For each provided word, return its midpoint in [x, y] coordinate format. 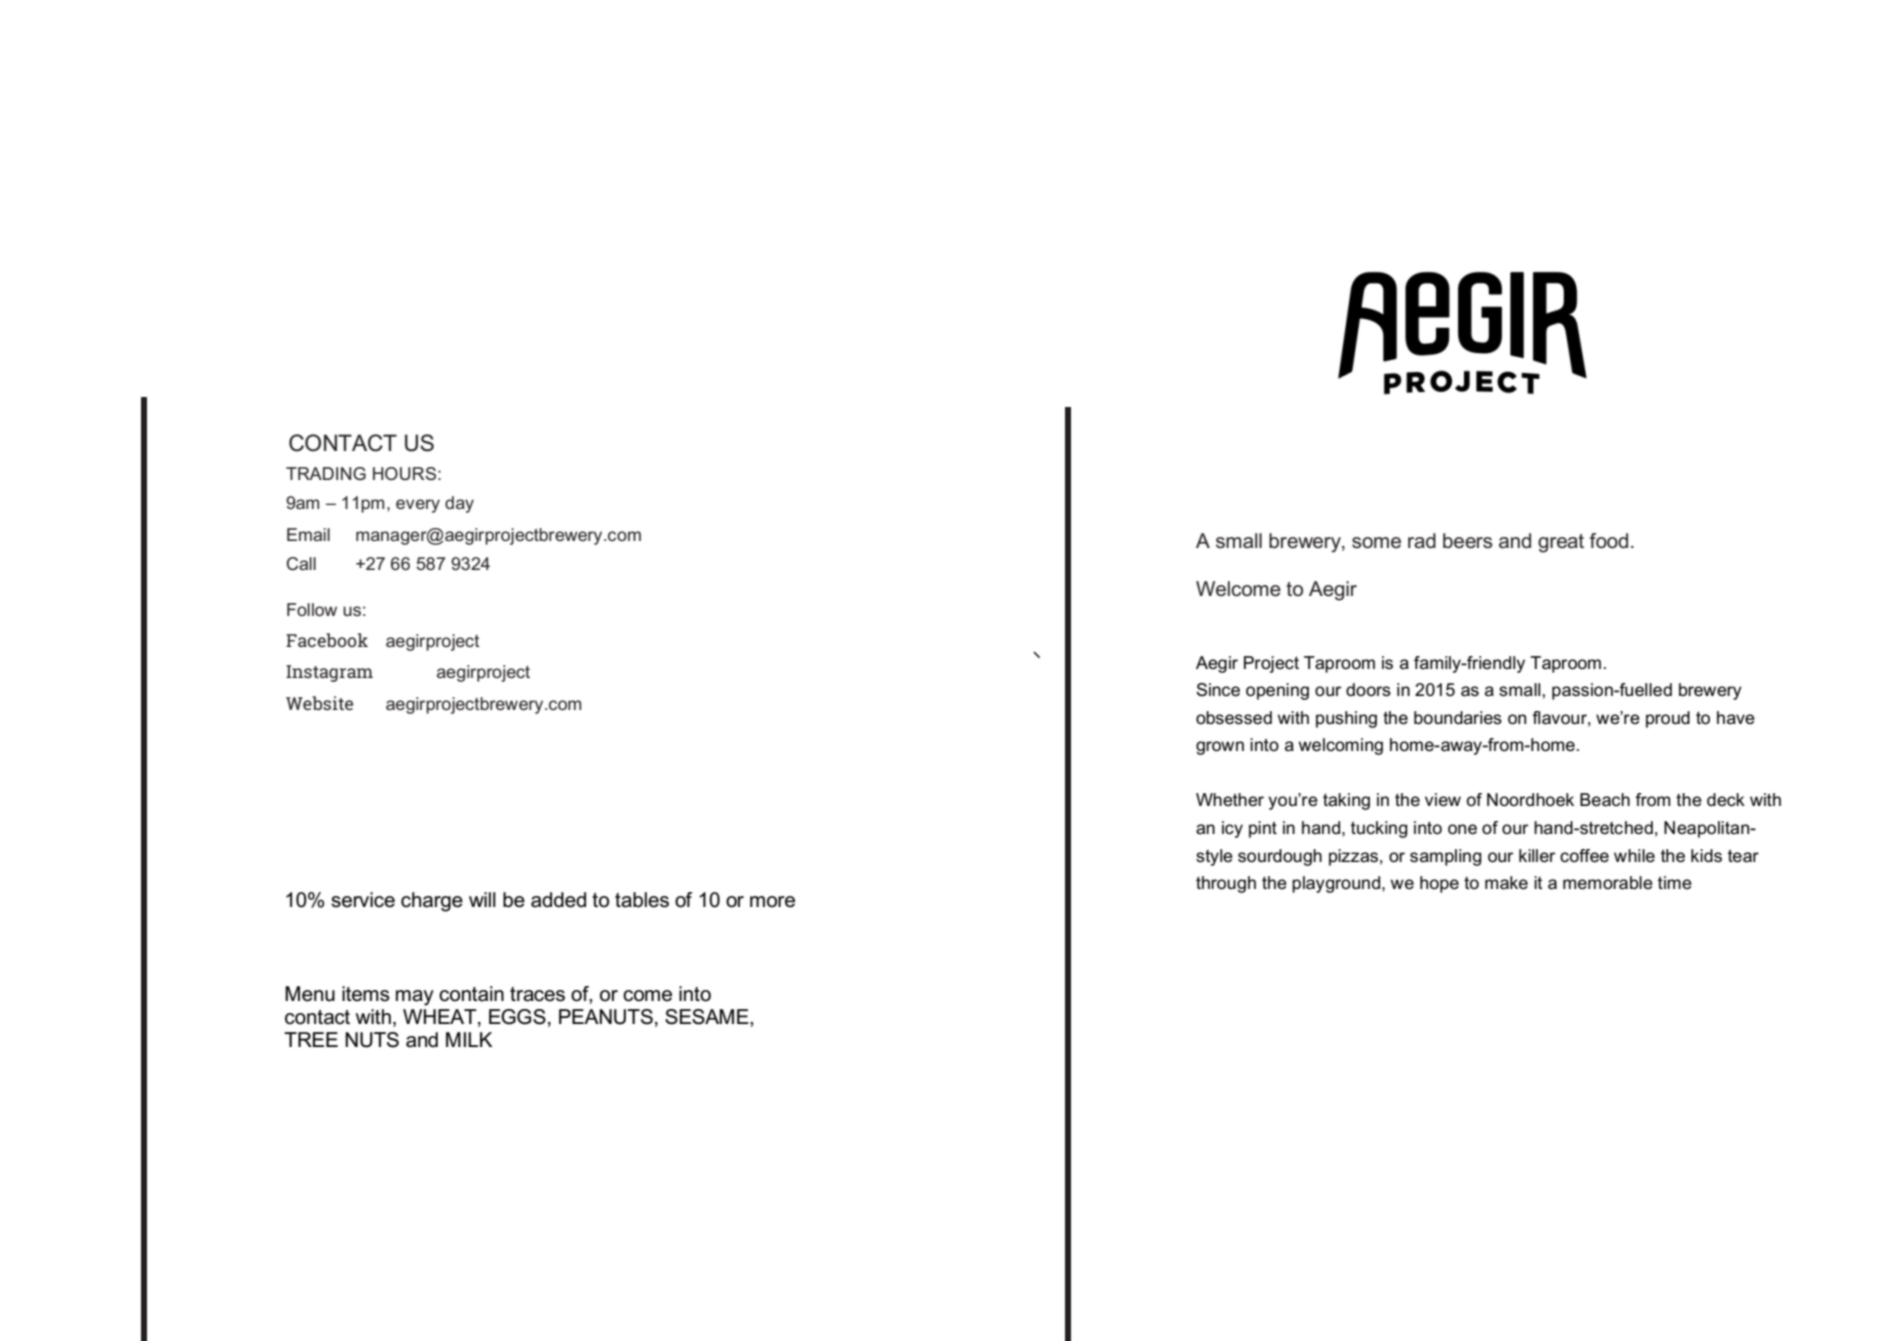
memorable [1608, 883]
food [1609, 541]
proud [1668, 719]
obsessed [1234, 718]
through [1226, 884]
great [1561, 543]
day [459, 504]
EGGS [517, 1017]
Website [319, 703]
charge [432, 902]
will [482, 899]
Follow [312, 609]
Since [1218, 690]
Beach [1605, 800]
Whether [1230, 799]
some [1376, 543]
